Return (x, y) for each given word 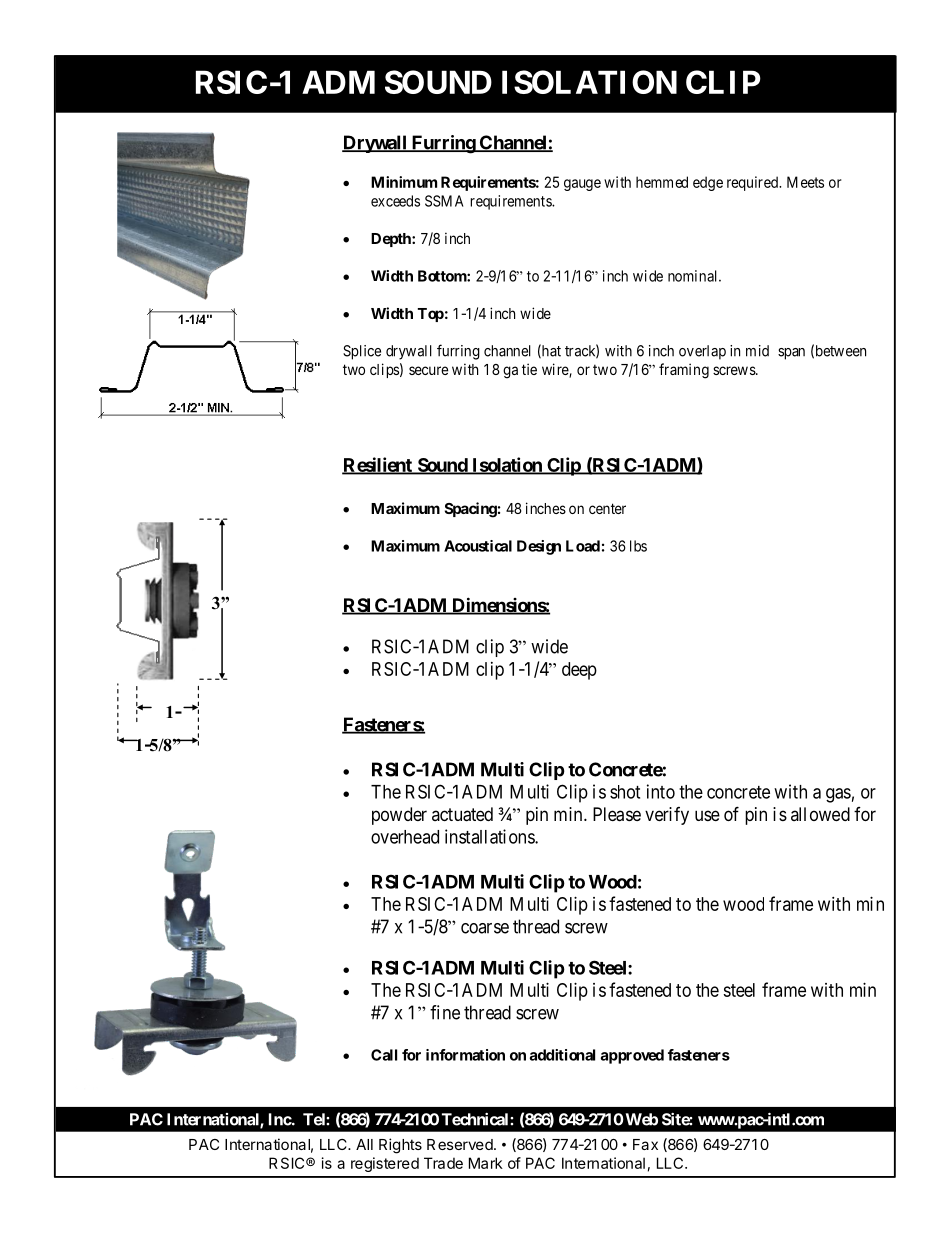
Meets (805, 182)
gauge (582, 185)
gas (838, 795)
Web (640, 1119)
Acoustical (478, 546)
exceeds (395, 201)
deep (579, 671)
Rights (400, 1146)
